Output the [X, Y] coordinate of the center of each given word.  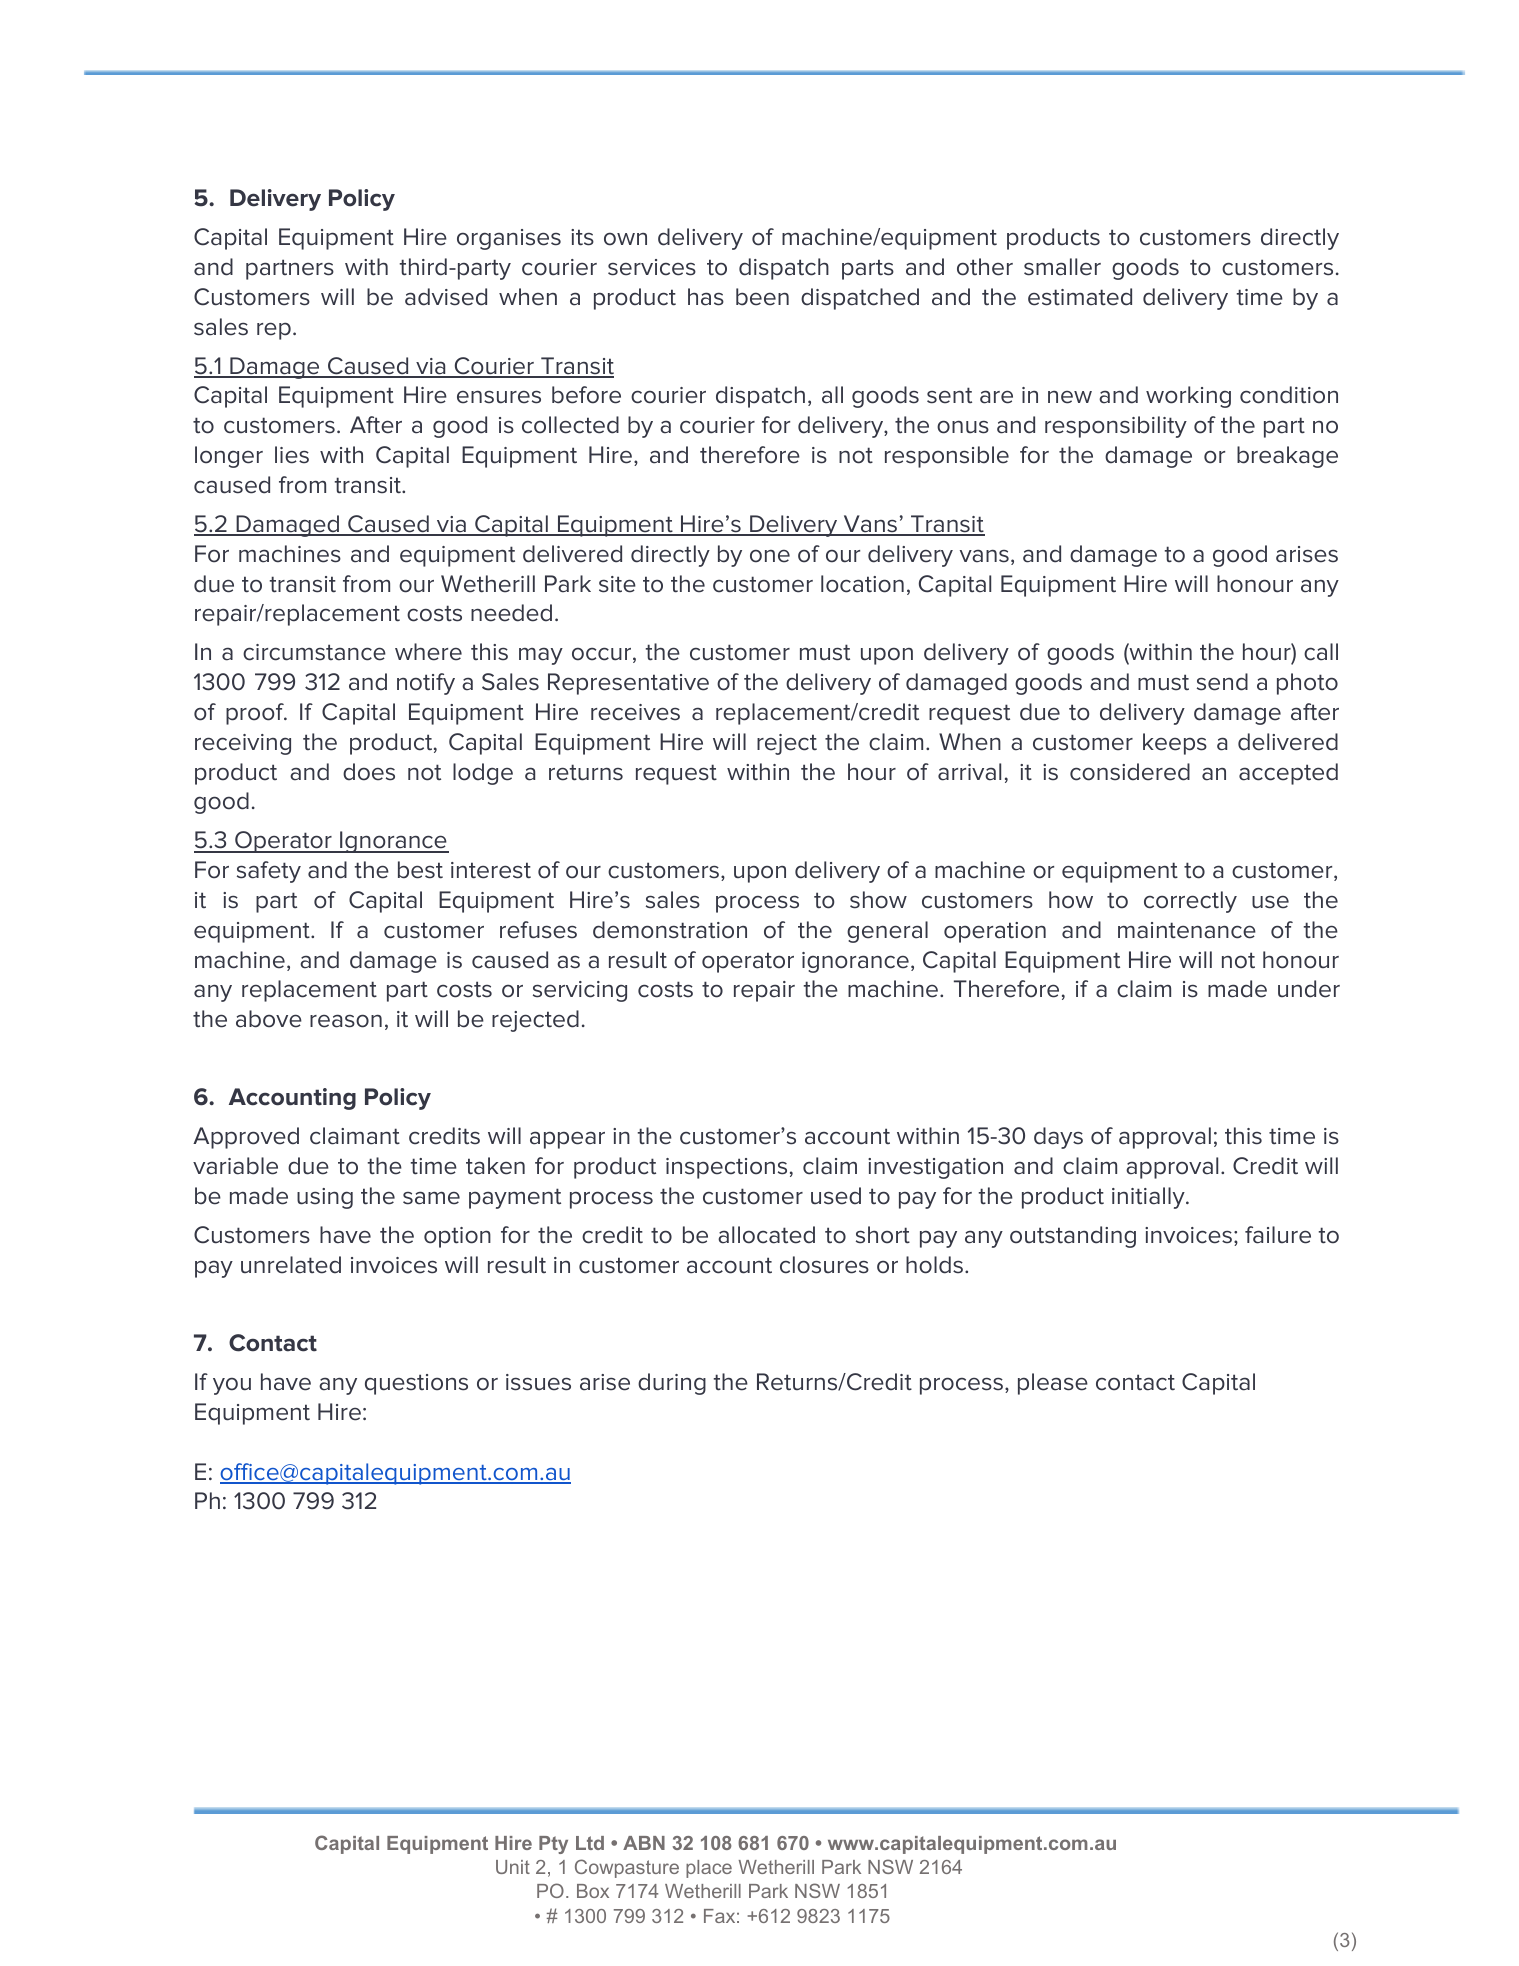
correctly [1190, 902]
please [1053, 1384]
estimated [1080, 297]
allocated [766, 1235]
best [420, 870]
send [1222, 682]
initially [1149, 1198]
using [325, 1198]
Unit [513, 1867]
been [762, 297]
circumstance [314, 652]
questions [416, 1384]
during [672, 1384]
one [770, 556]
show [878, 900]
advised [446, 297]
